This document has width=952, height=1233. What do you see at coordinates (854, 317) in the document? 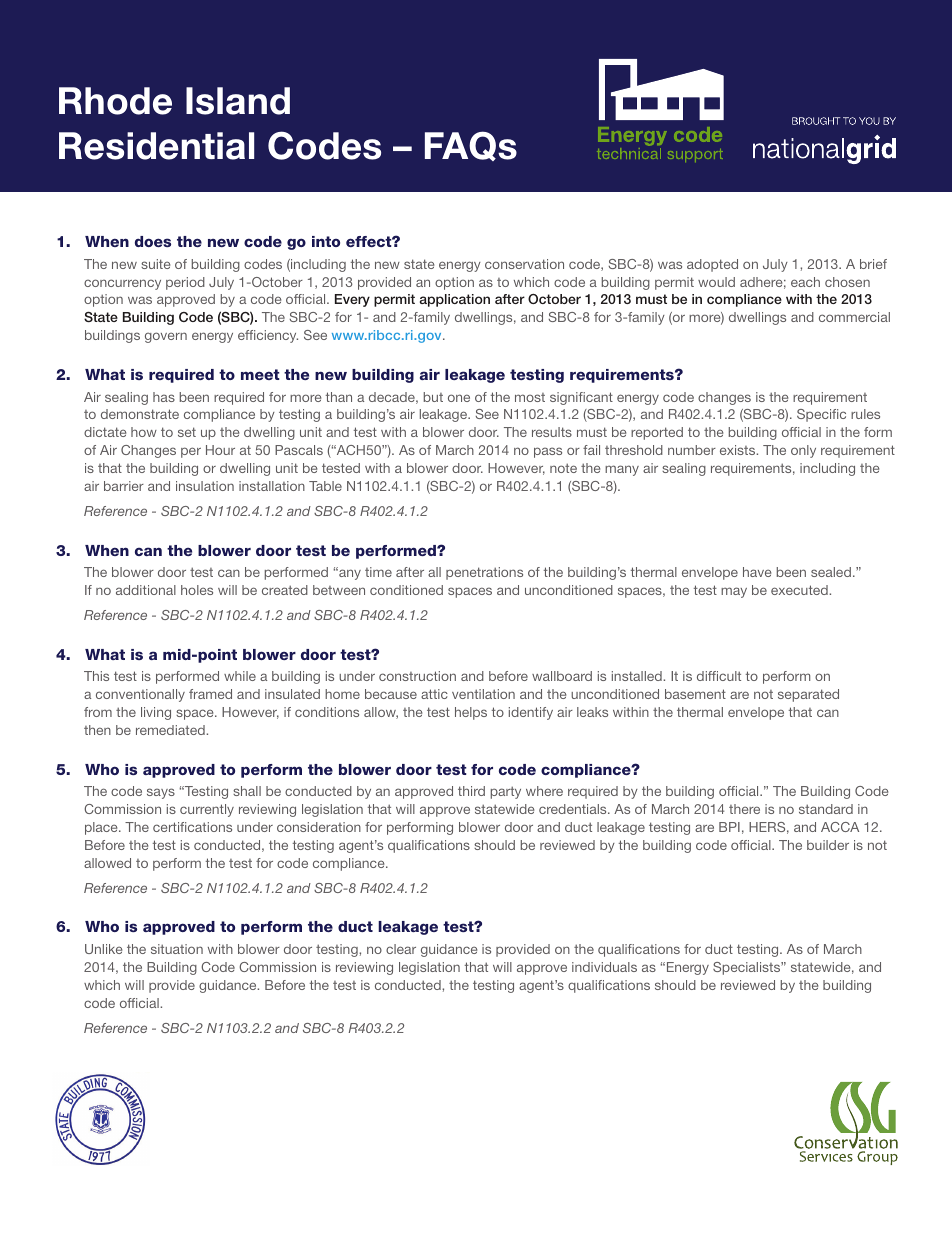
I see `commercial` at bounding box center [854, 317].
